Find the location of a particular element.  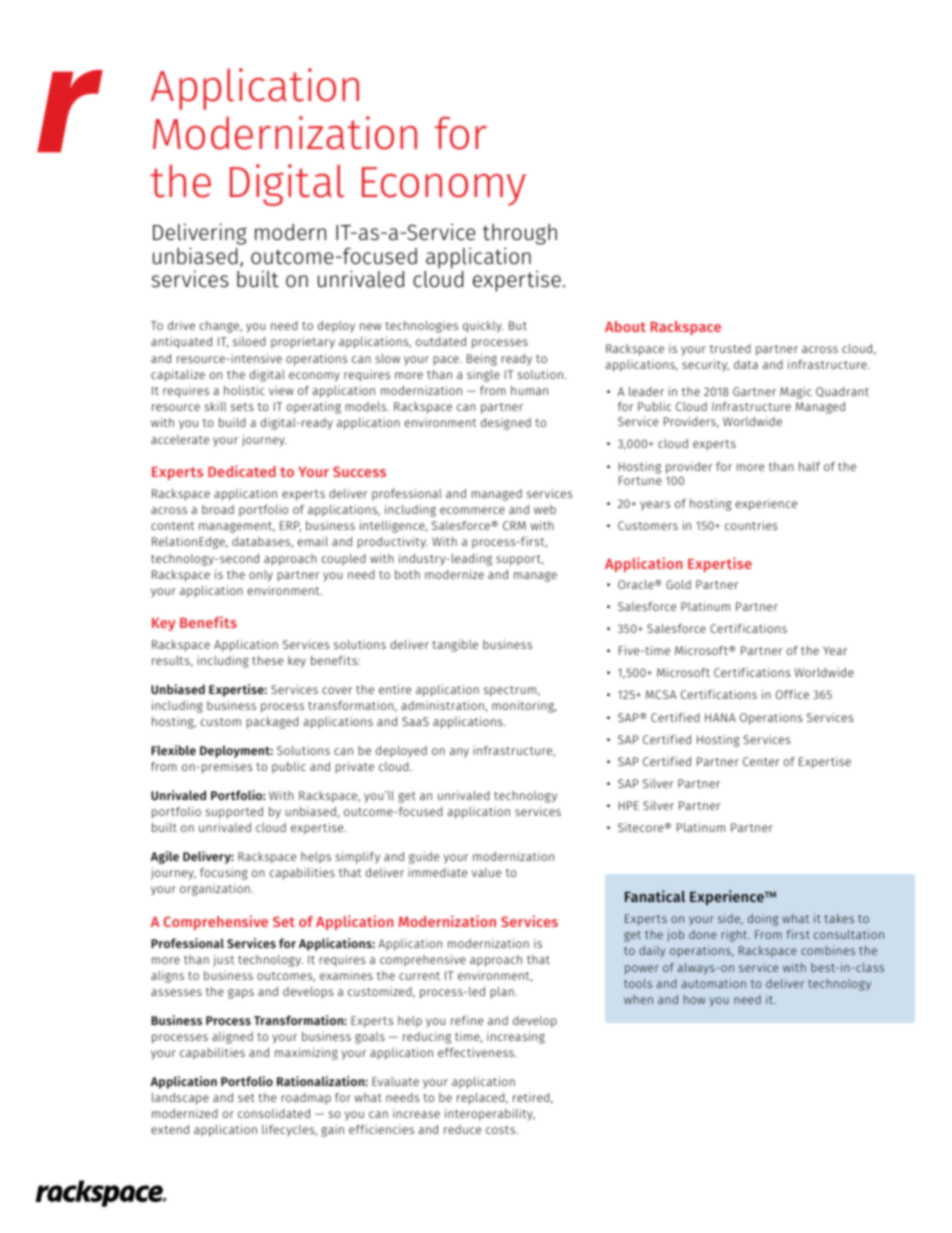

change is located at coordinates (221, 327).
